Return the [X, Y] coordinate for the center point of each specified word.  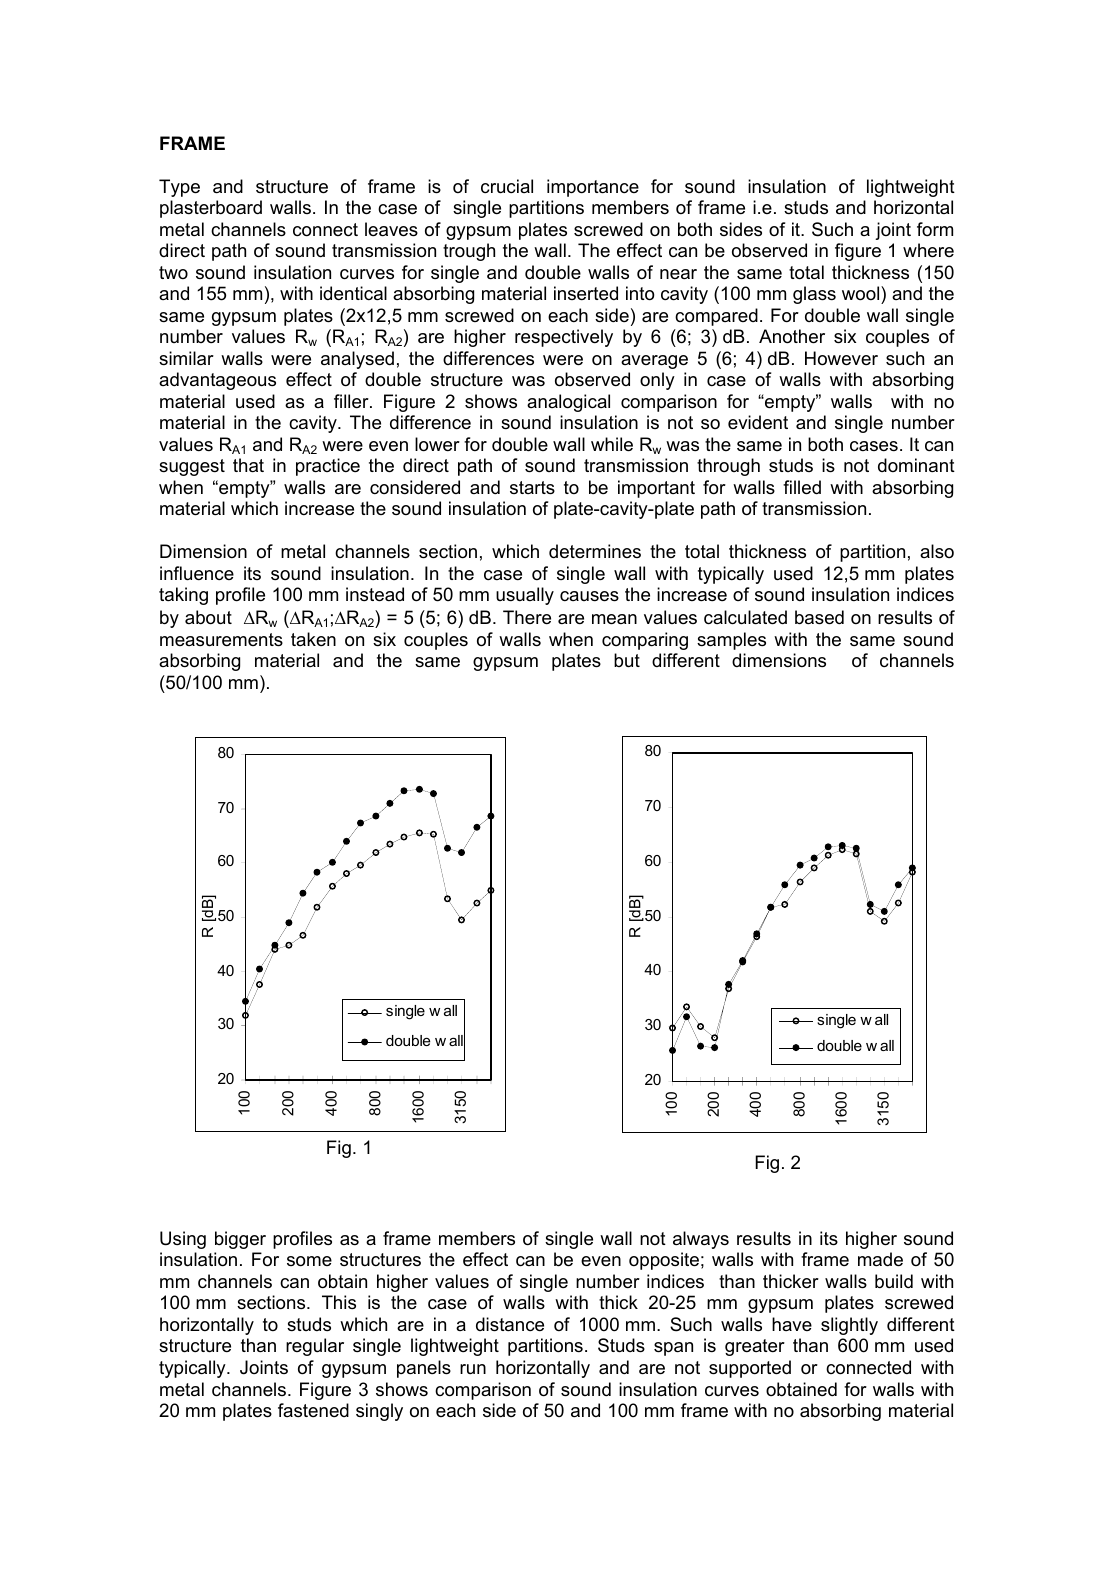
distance [510, 1324]
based [819, 617]
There [527, 617]
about [208, 617]
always [701, 1240]
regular [315, 1347]
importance [593, 188]
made [880, 1259]
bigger [240, 1240]
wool [862, 293]
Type [179, 188]
